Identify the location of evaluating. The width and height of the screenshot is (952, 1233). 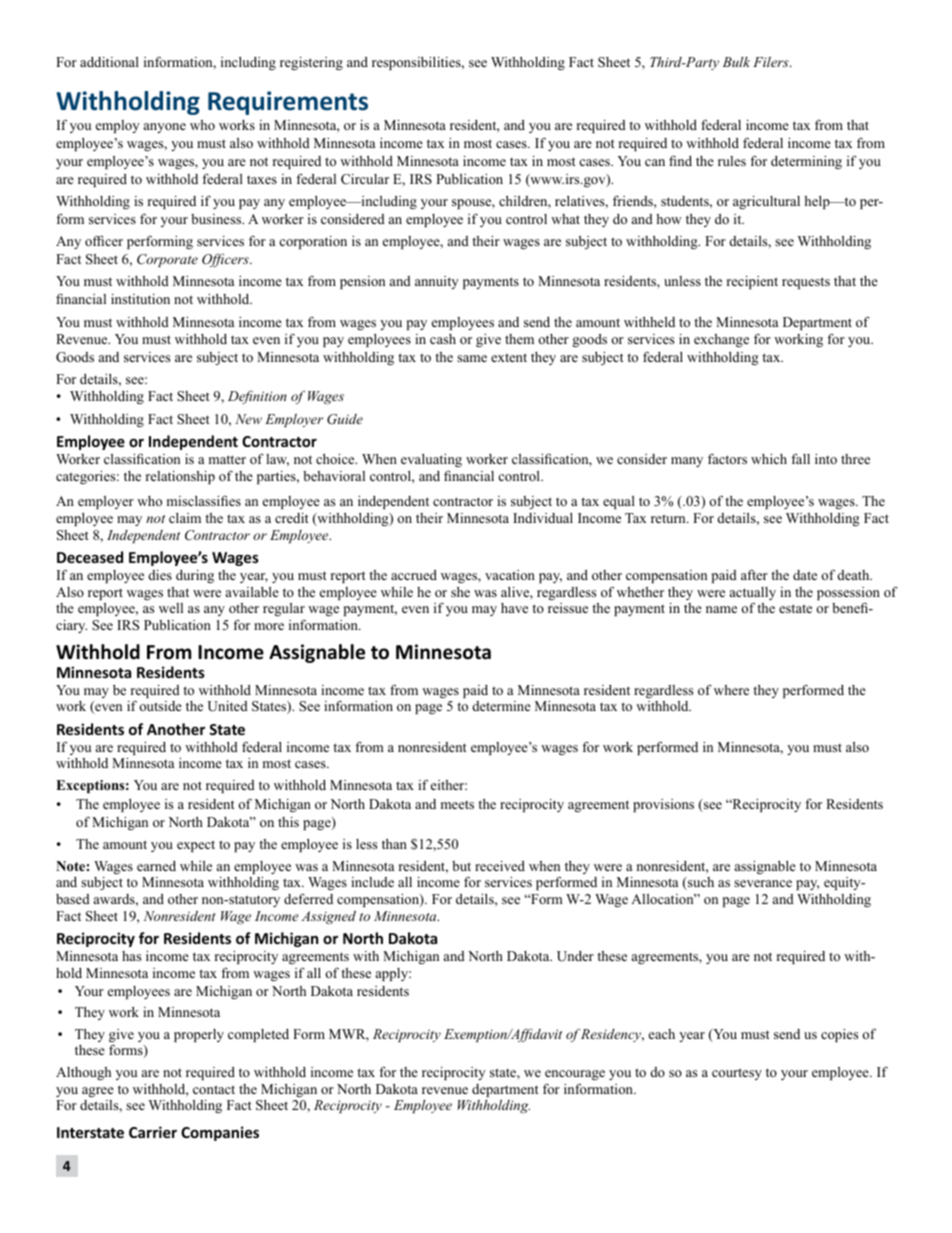
(431, 460).
